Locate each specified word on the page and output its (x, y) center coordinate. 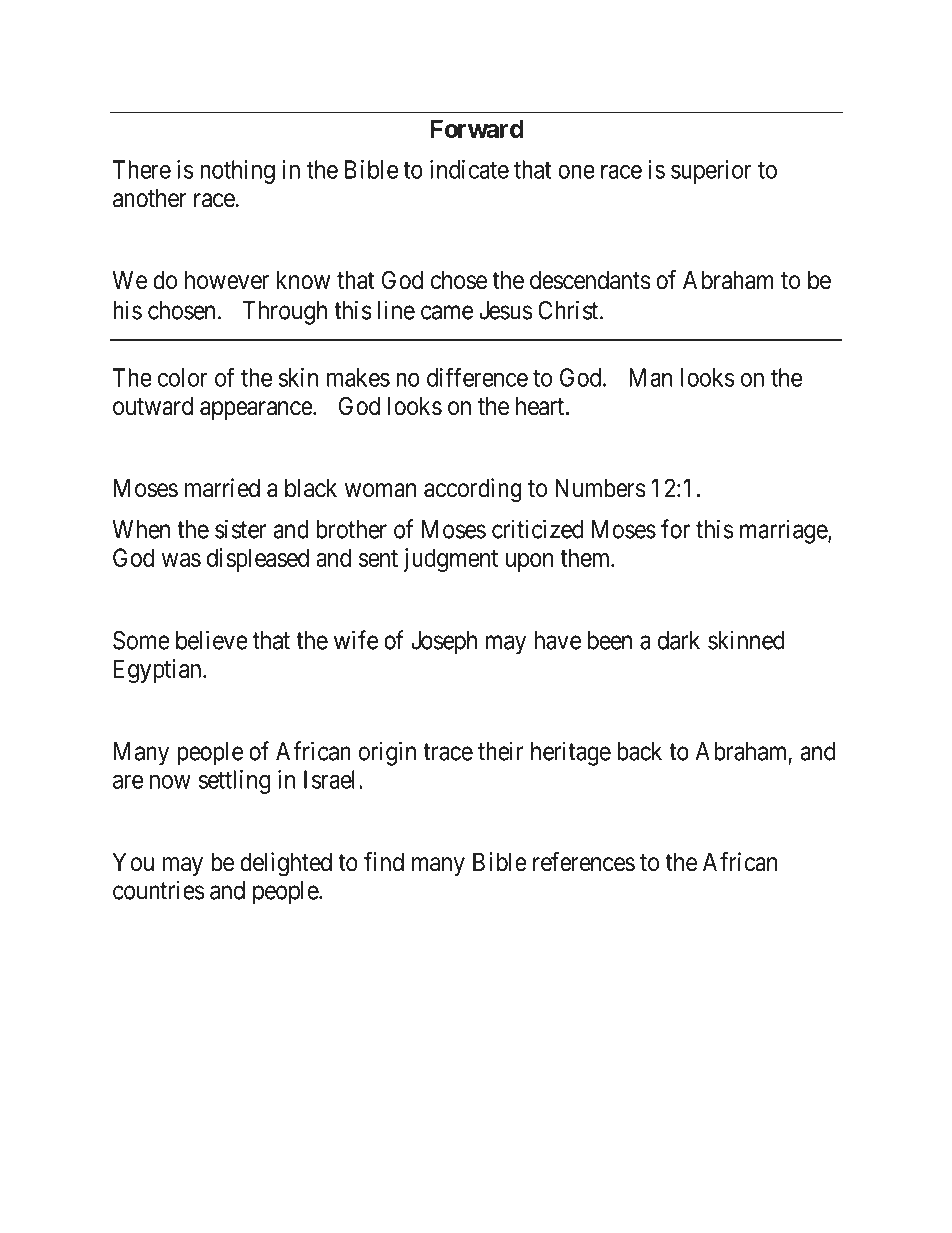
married (222, 488)
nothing (237, 172)
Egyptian (159, 671)
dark (679, 640)
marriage (784, 531)
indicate (469, 169)
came (447, 312)
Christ (569, 310)
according (473, 490)
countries (158, 890)
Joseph (444, 643)
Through (285, 313)
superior (711, 172)
